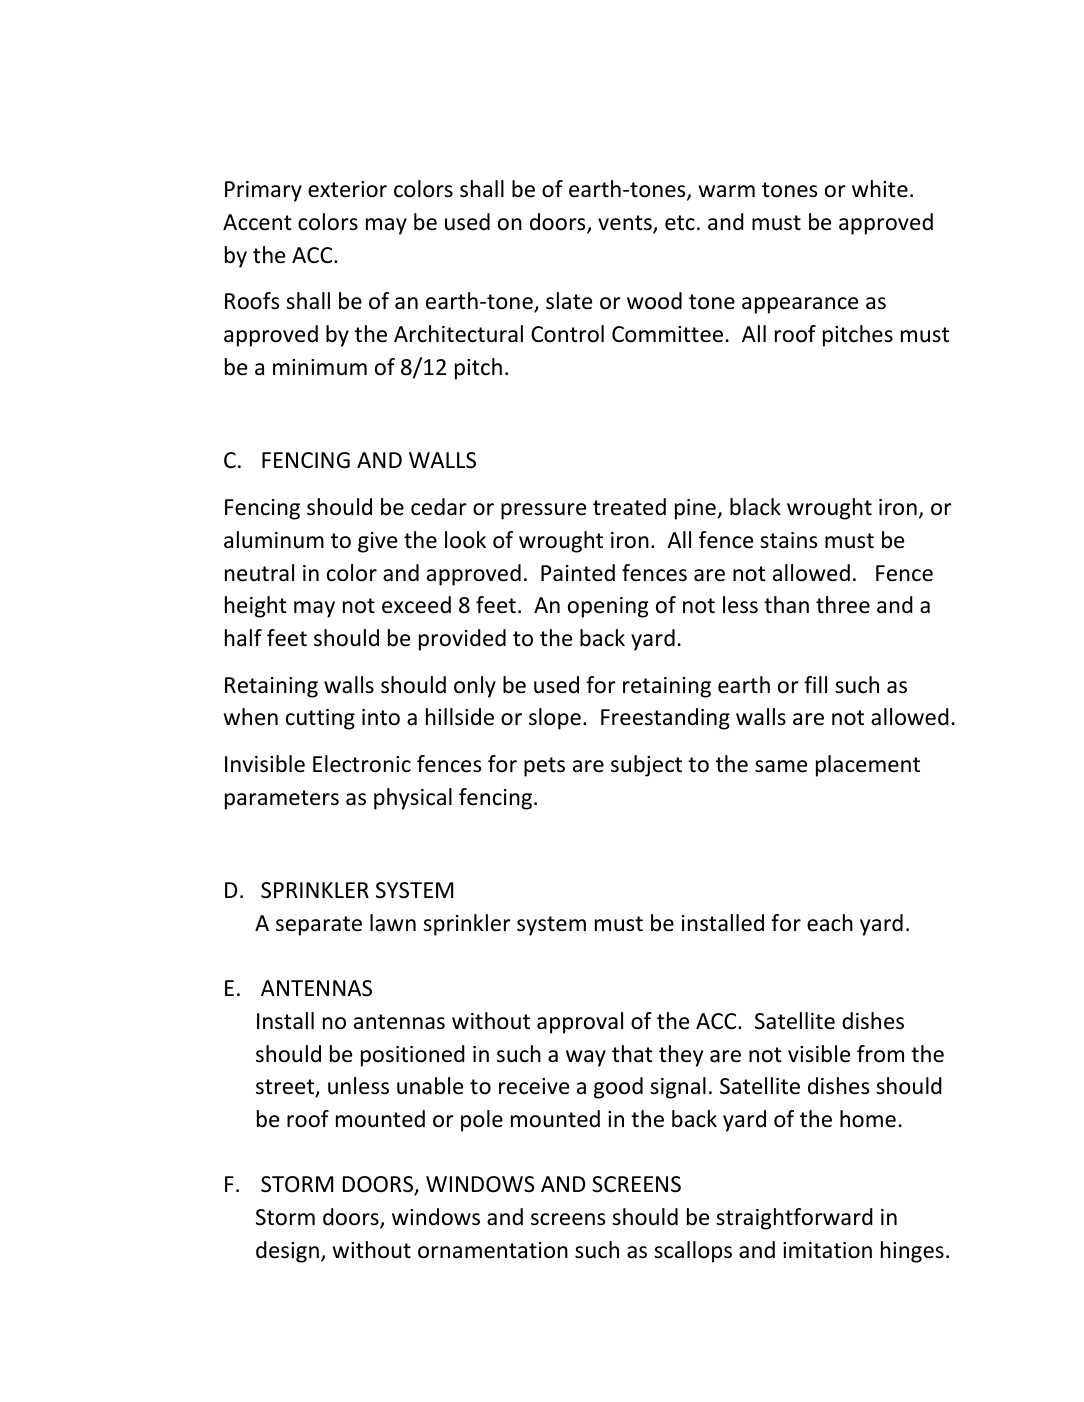 This document has width=1084, height=1402. What do you see at coordinates (347, 189) in the document?
I see `exterior` at bounding box center [347, 189].
